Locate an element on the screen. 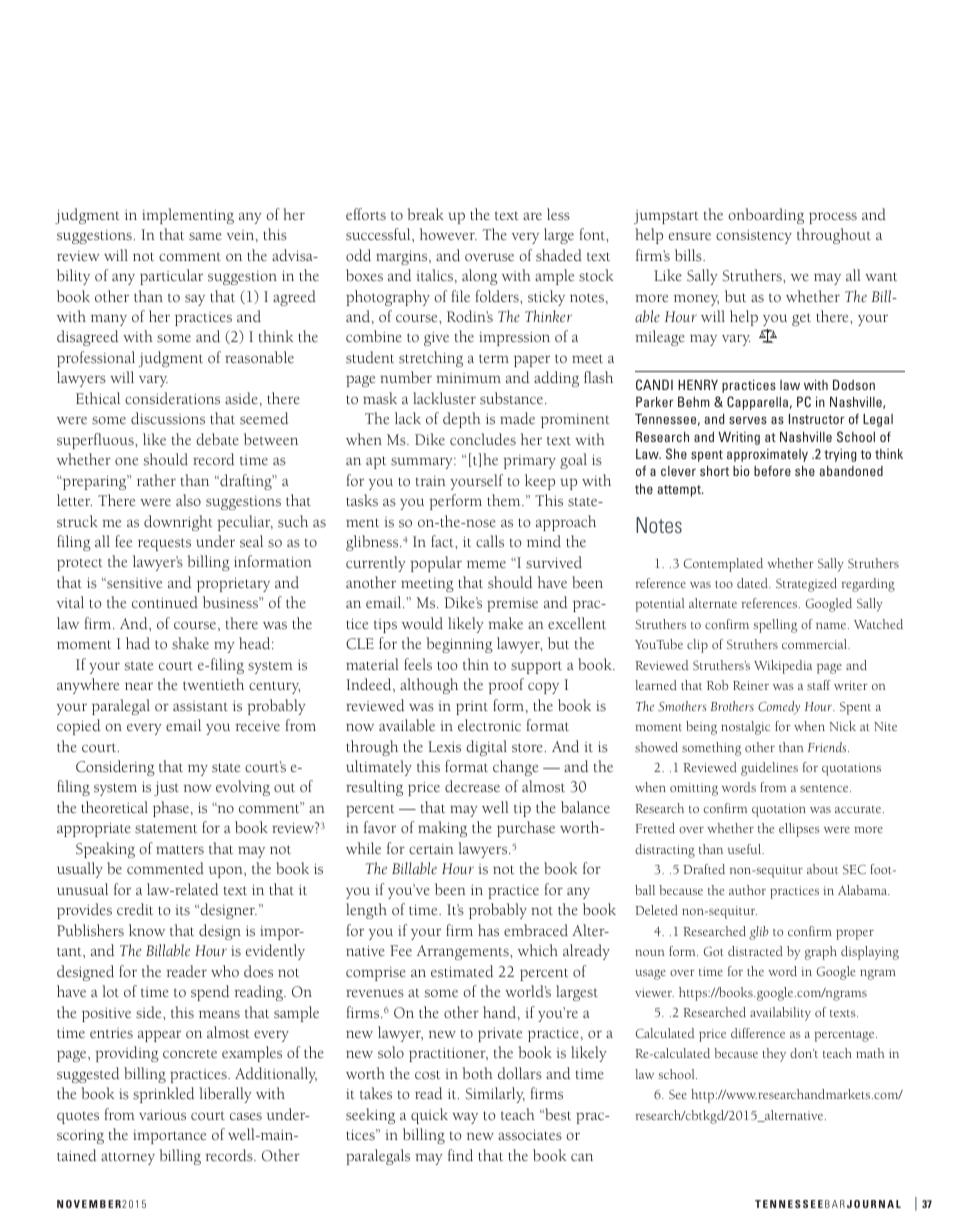  making is located at coordinates (442, 829).
